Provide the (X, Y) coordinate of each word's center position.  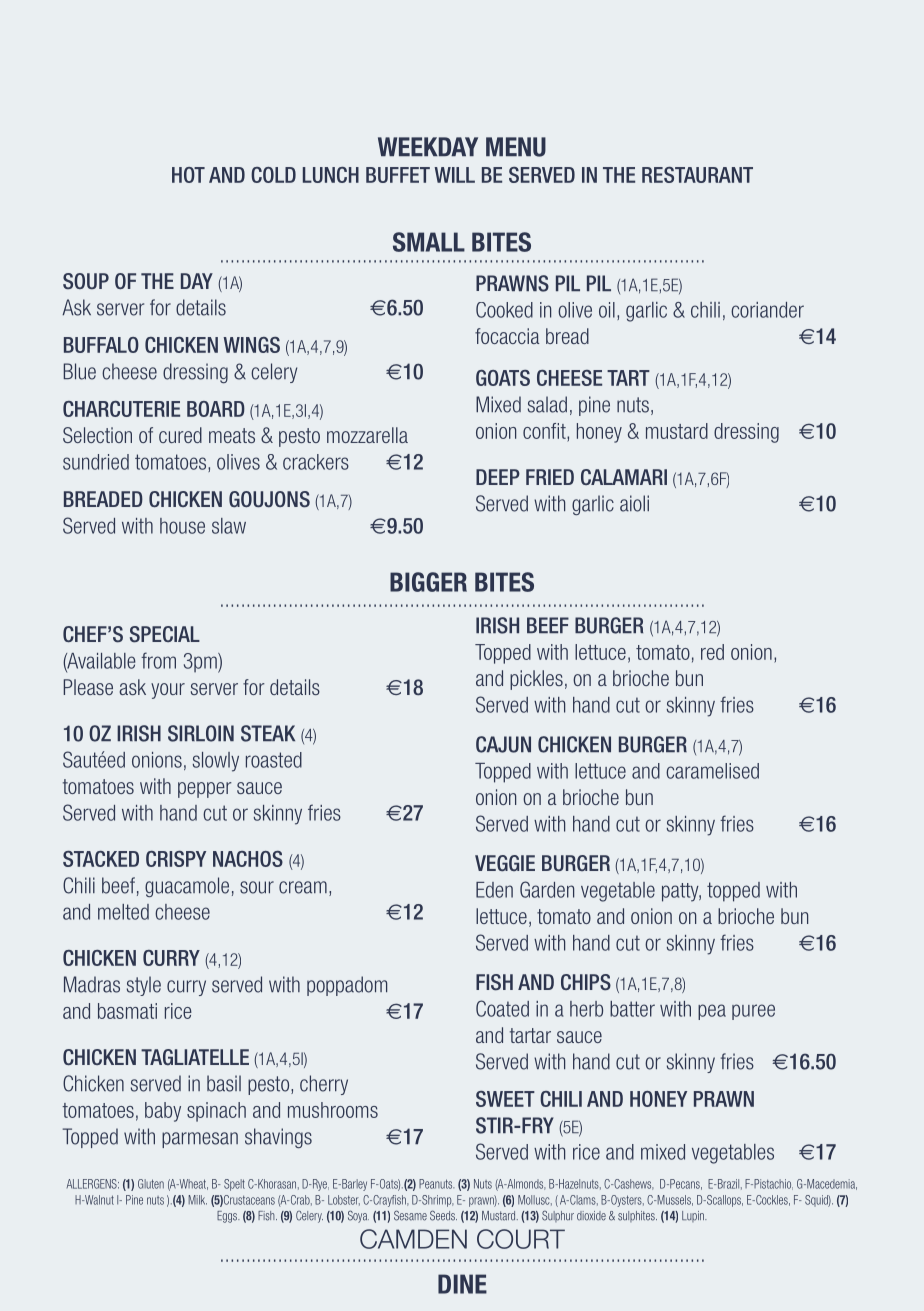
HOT (188, 175)
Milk (198, 1200)
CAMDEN (413, 1239)
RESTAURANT (697, 175)
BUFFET (398, 175)
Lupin (694, 1216)
